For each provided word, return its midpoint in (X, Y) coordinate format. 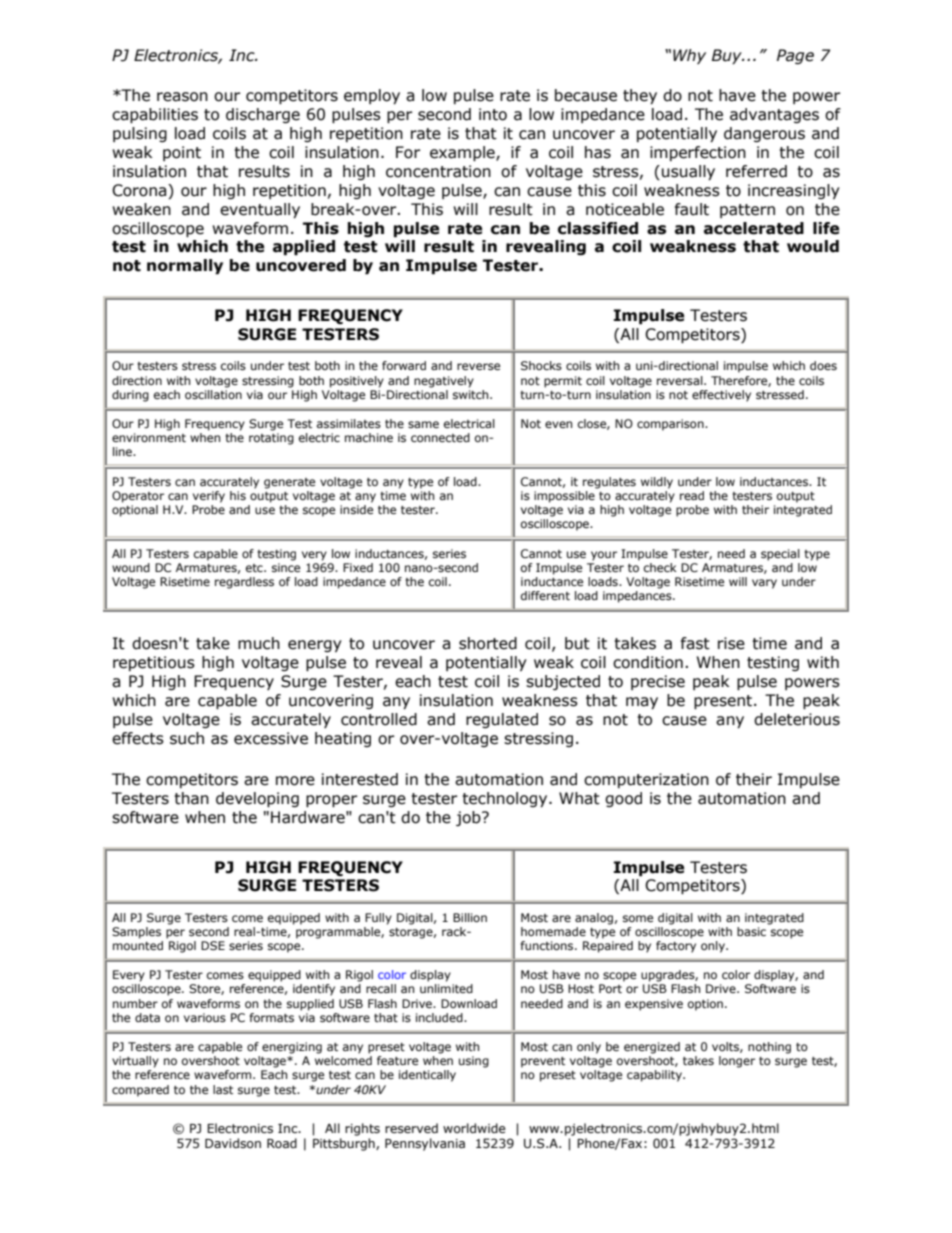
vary (764, 584)
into (493, 114)
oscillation (213, 394)
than (191, 798)
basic (753, 930)
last (223, 1089)
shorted (488, 643)
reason (182, 97)
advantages (774, 115)
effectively (721, 396)
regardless (244, 583)
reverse (478, 366)
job (469, 818)
